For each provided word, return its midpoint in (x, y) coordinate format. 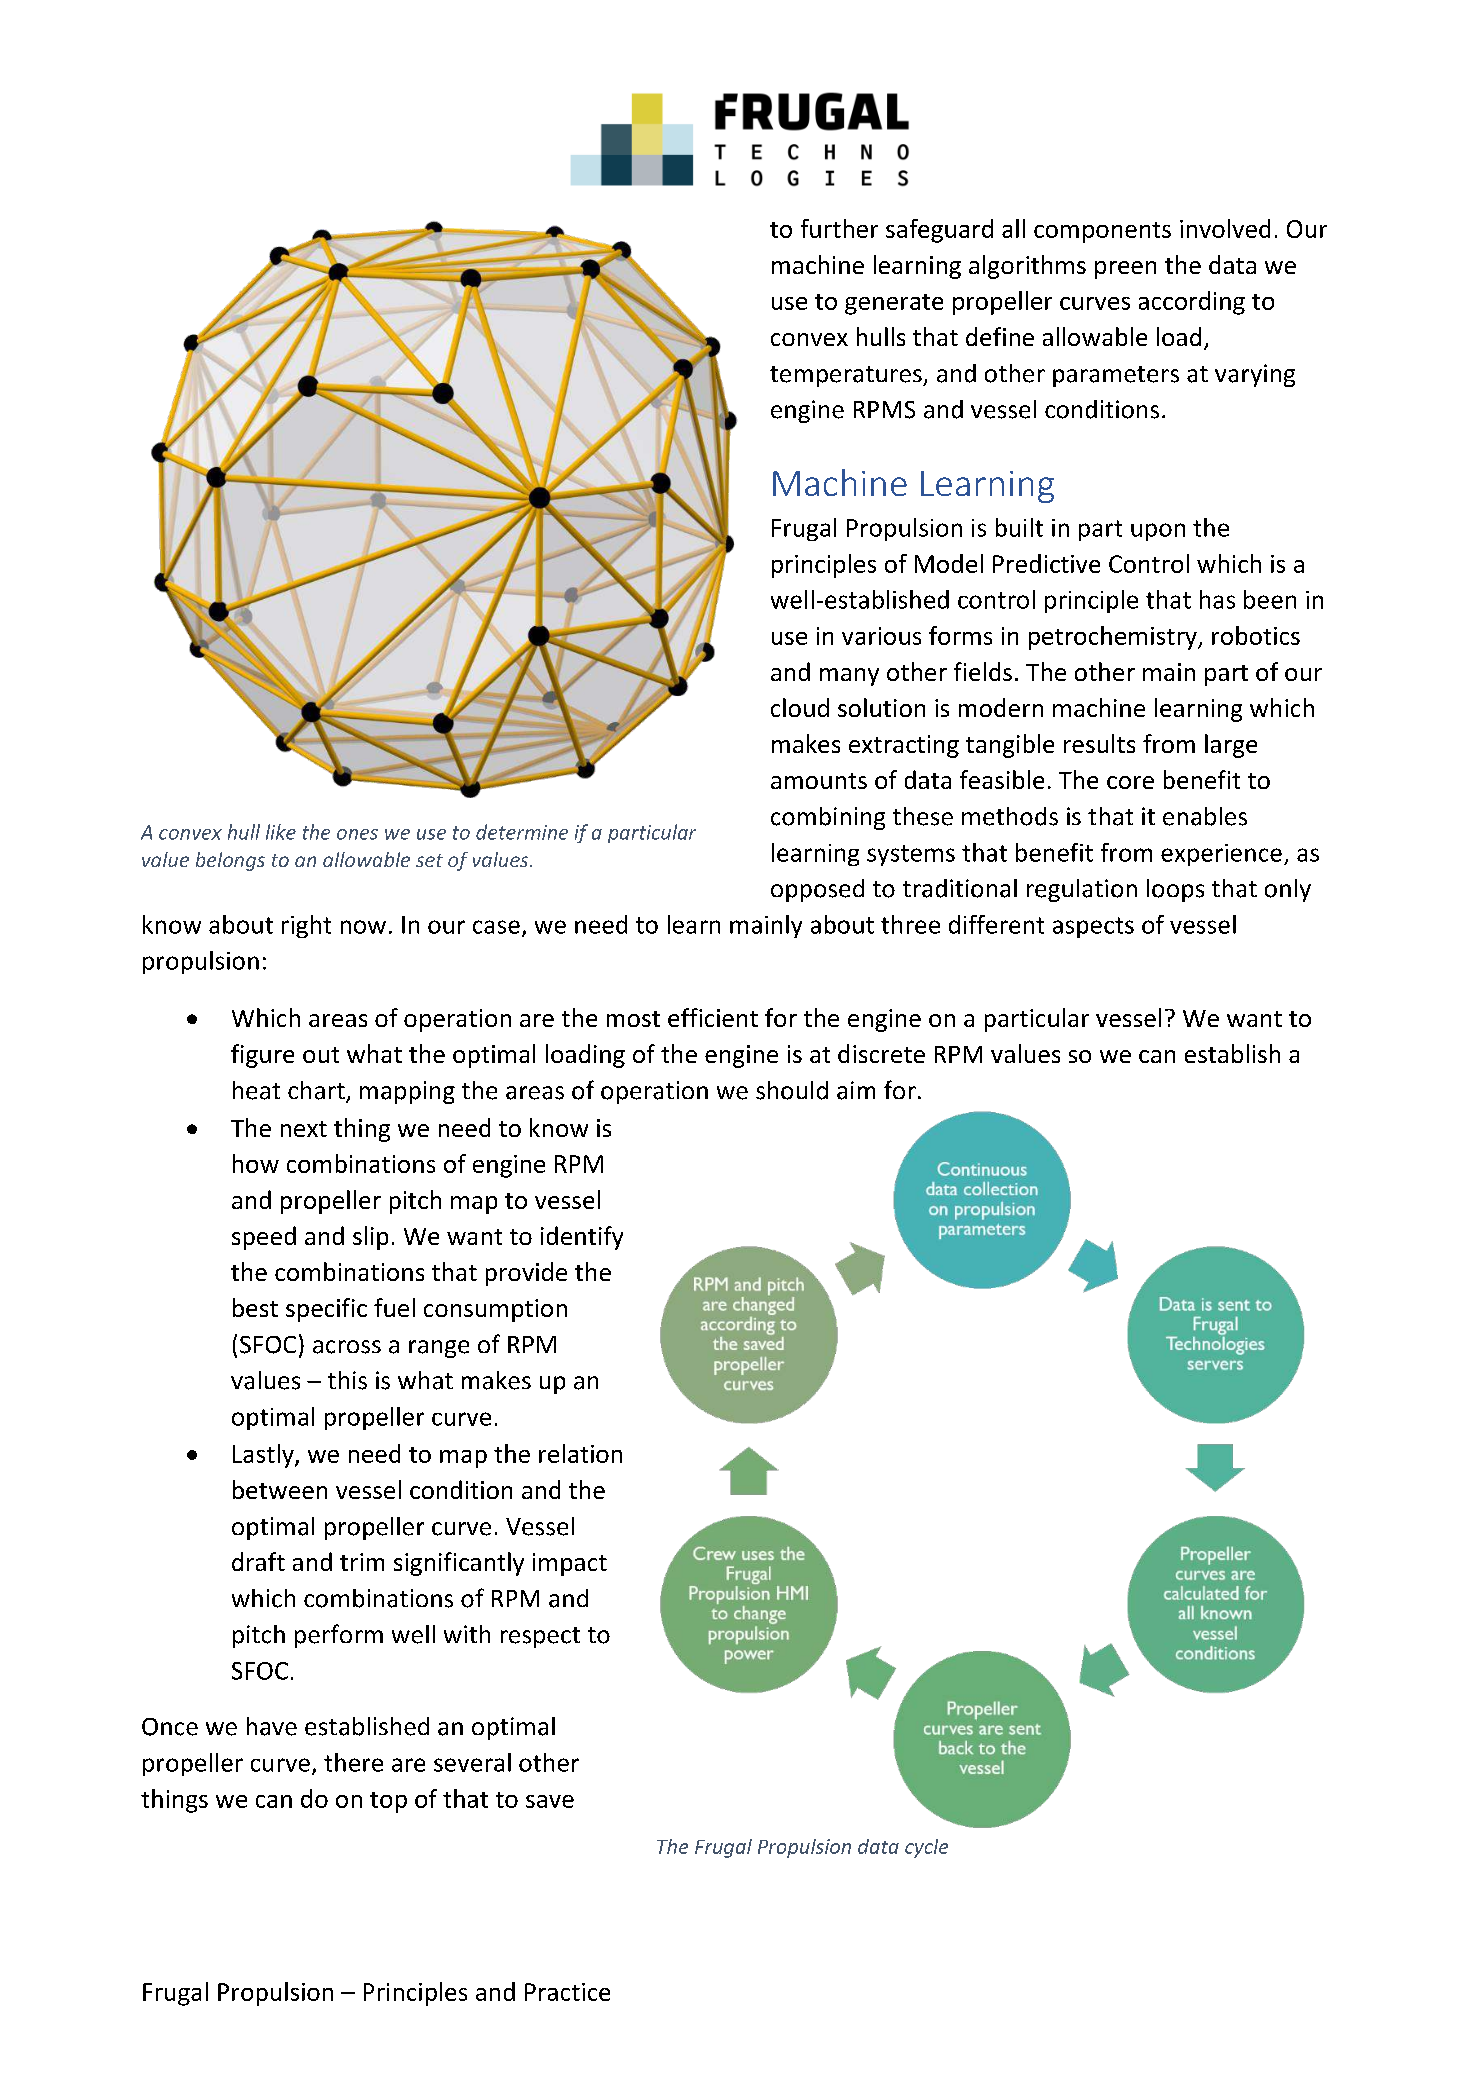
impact (570, 1564)
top (388, 1802)
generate (894, 304)
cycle (926, 1848)
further (839, 228)
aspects (1093, 927)
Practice (567, 1992)
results (1099, 743)
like (281, 832)
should (792, 1090)
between (280, 1489)
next (304, 1129)
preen (1125, 270)
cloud (800, 707)
